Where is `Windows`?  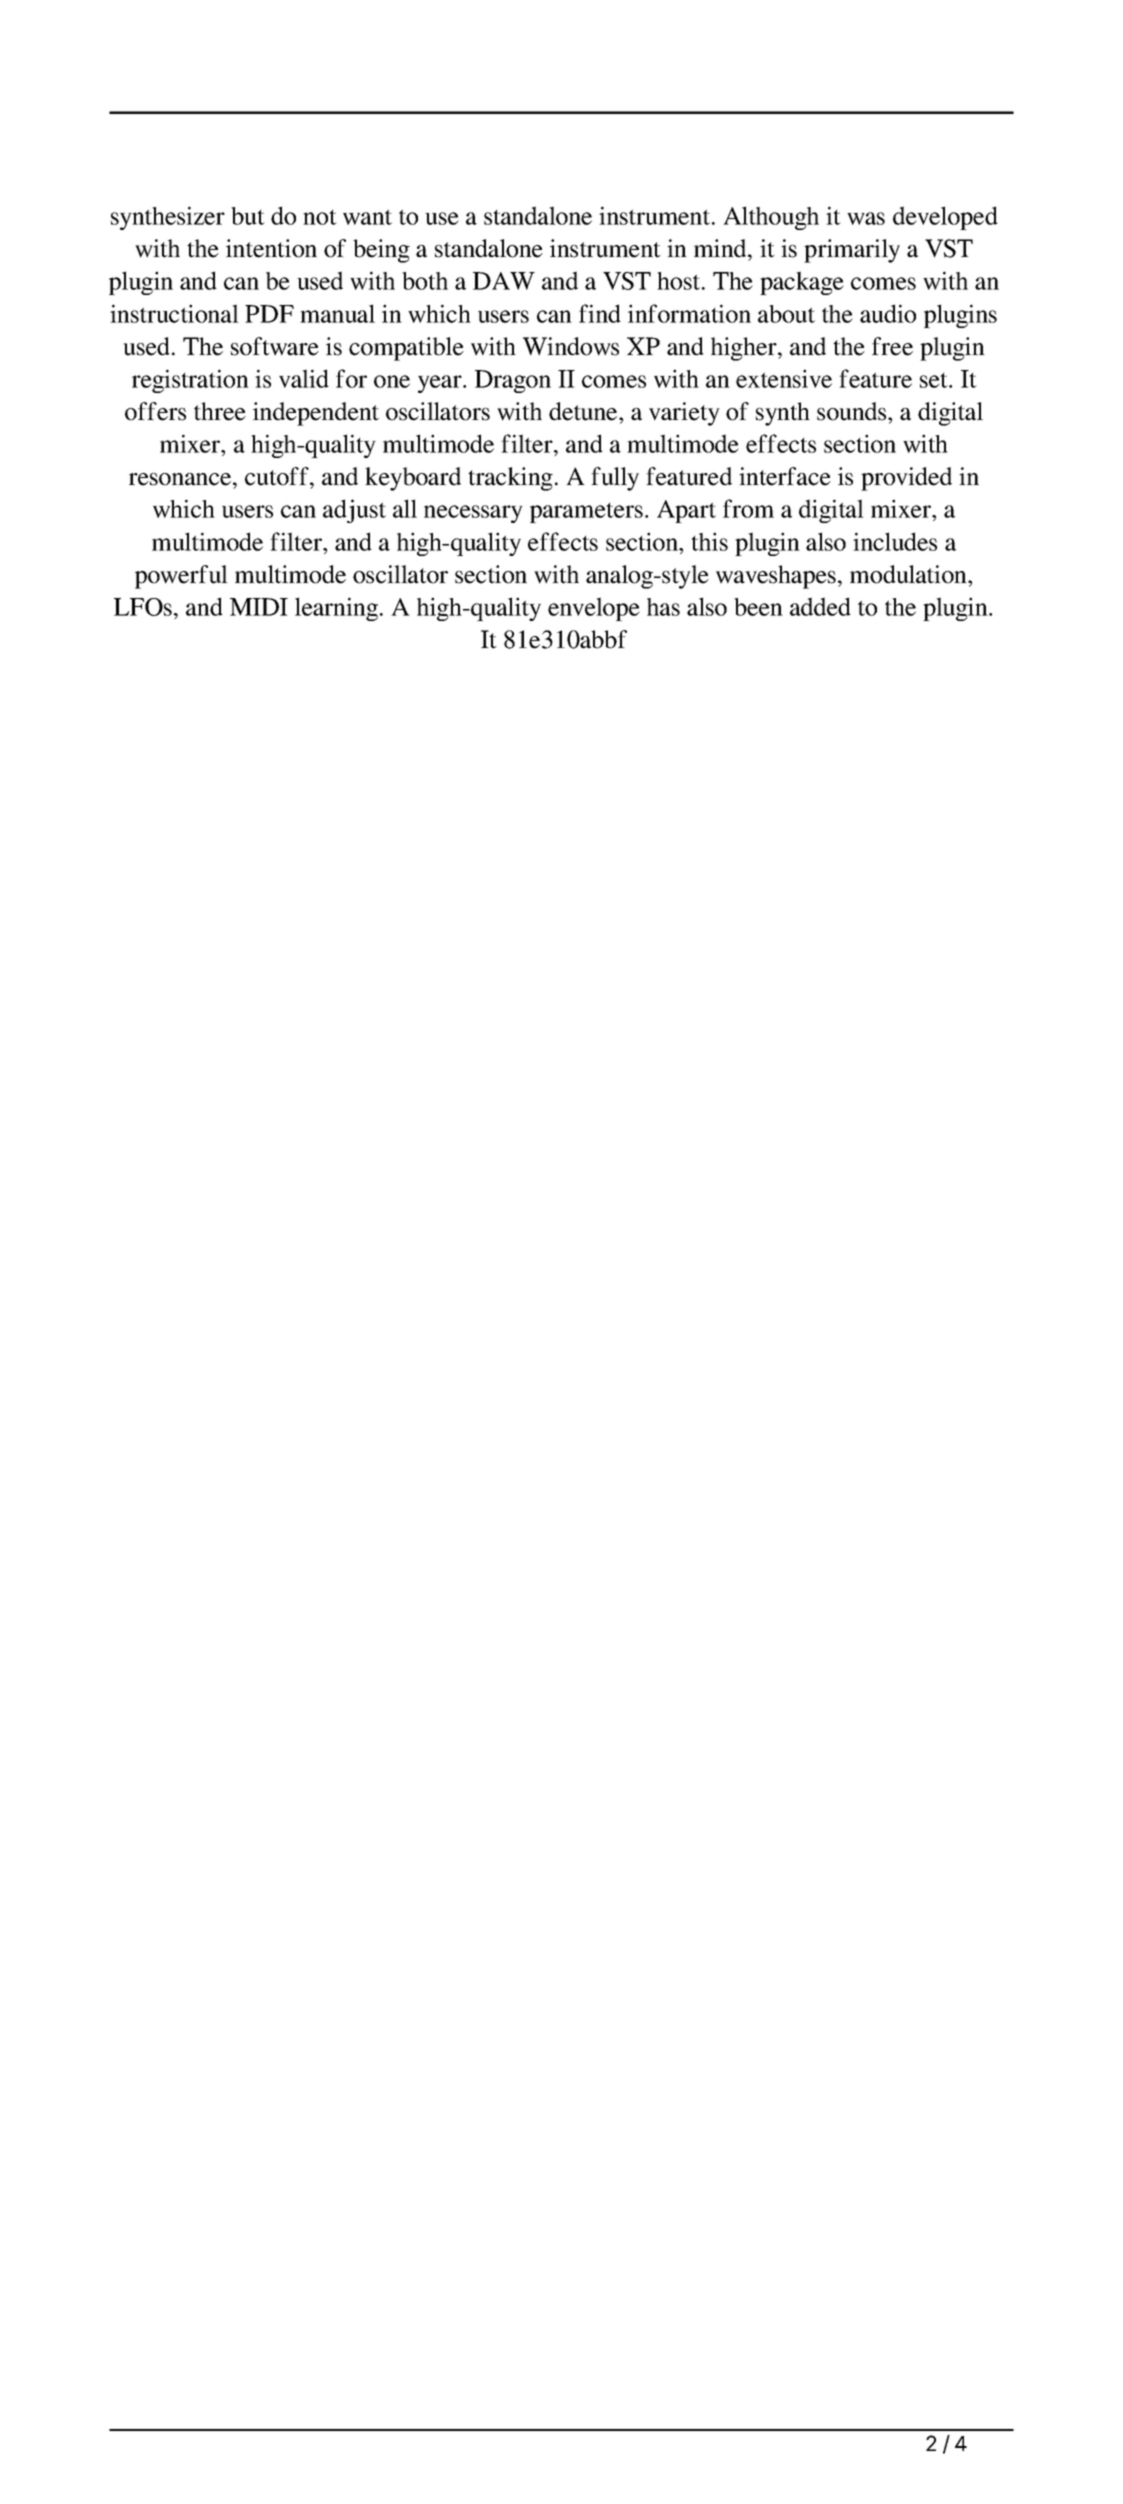
Windows is located at coordinates (571, 346).
